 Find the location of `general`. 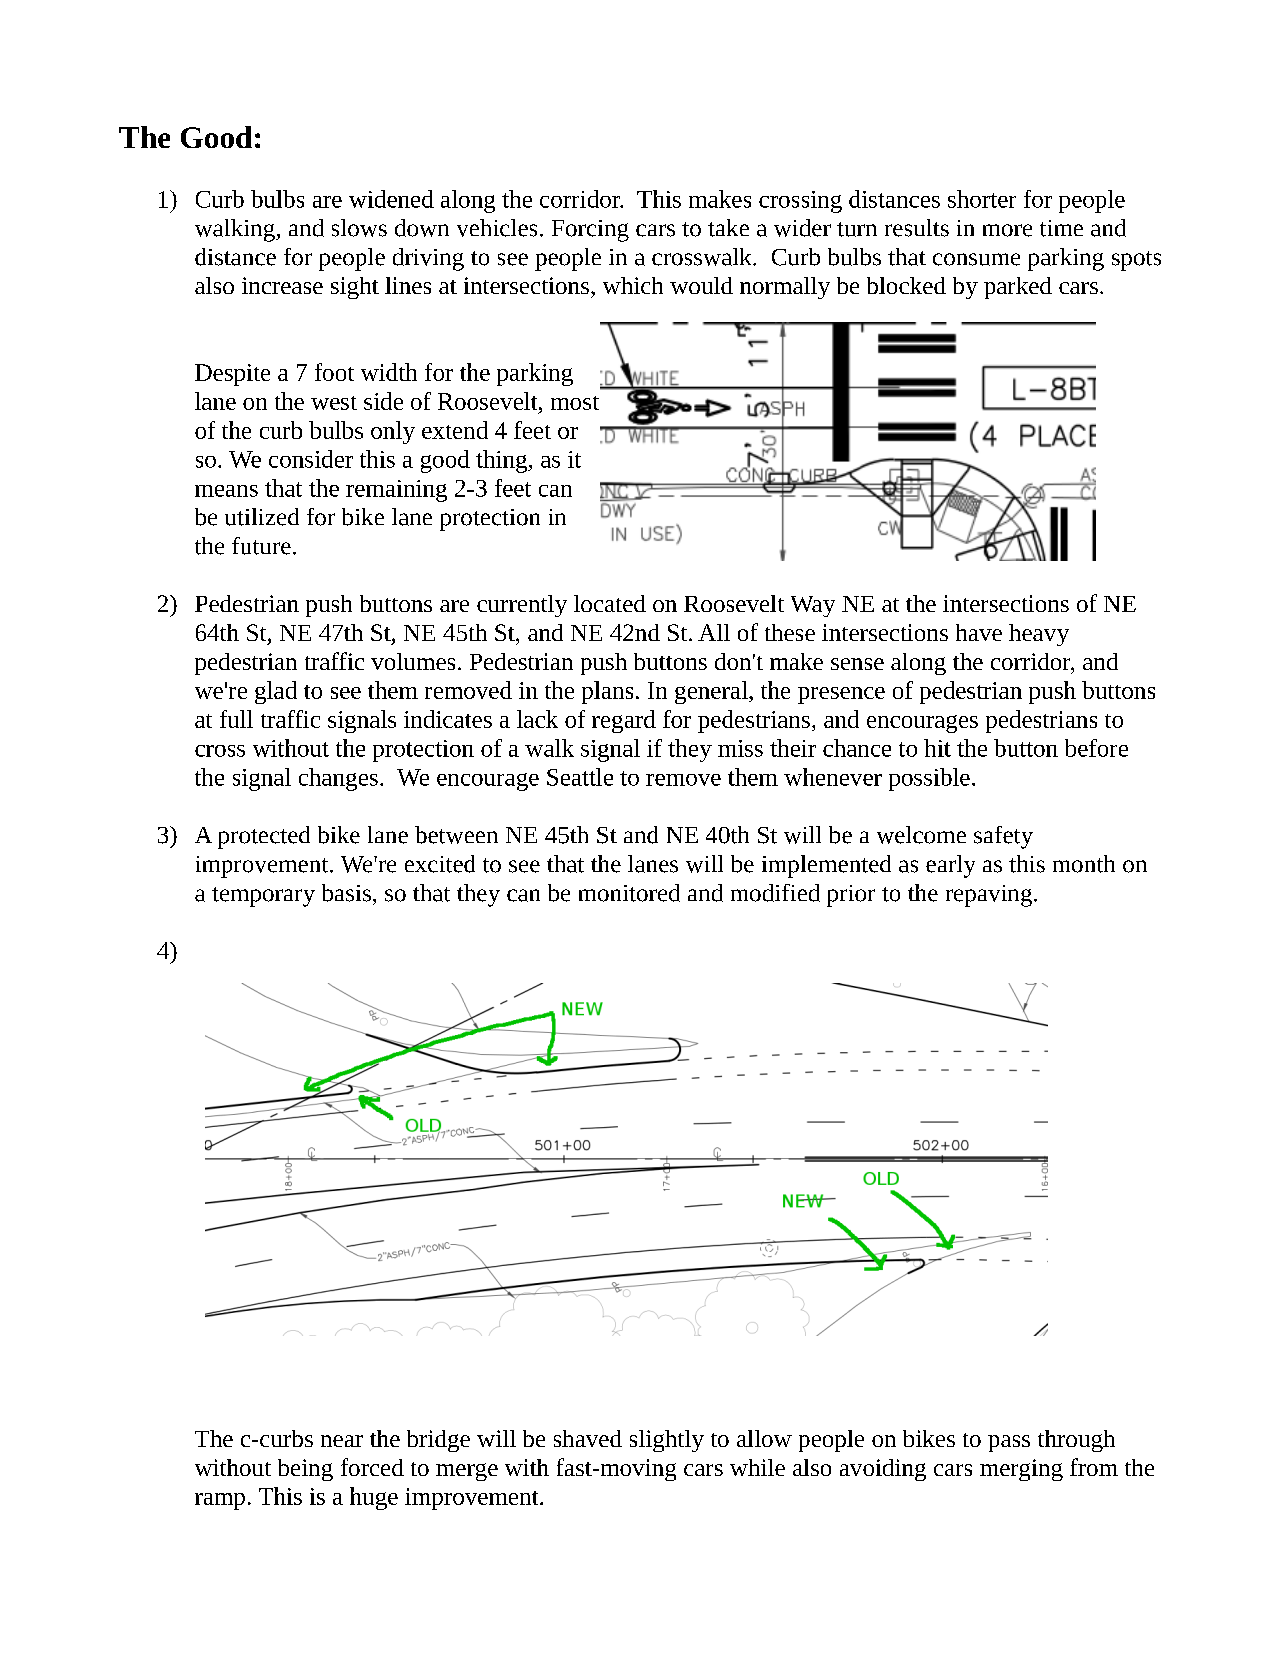

general is located at coordinates (712, 692).
